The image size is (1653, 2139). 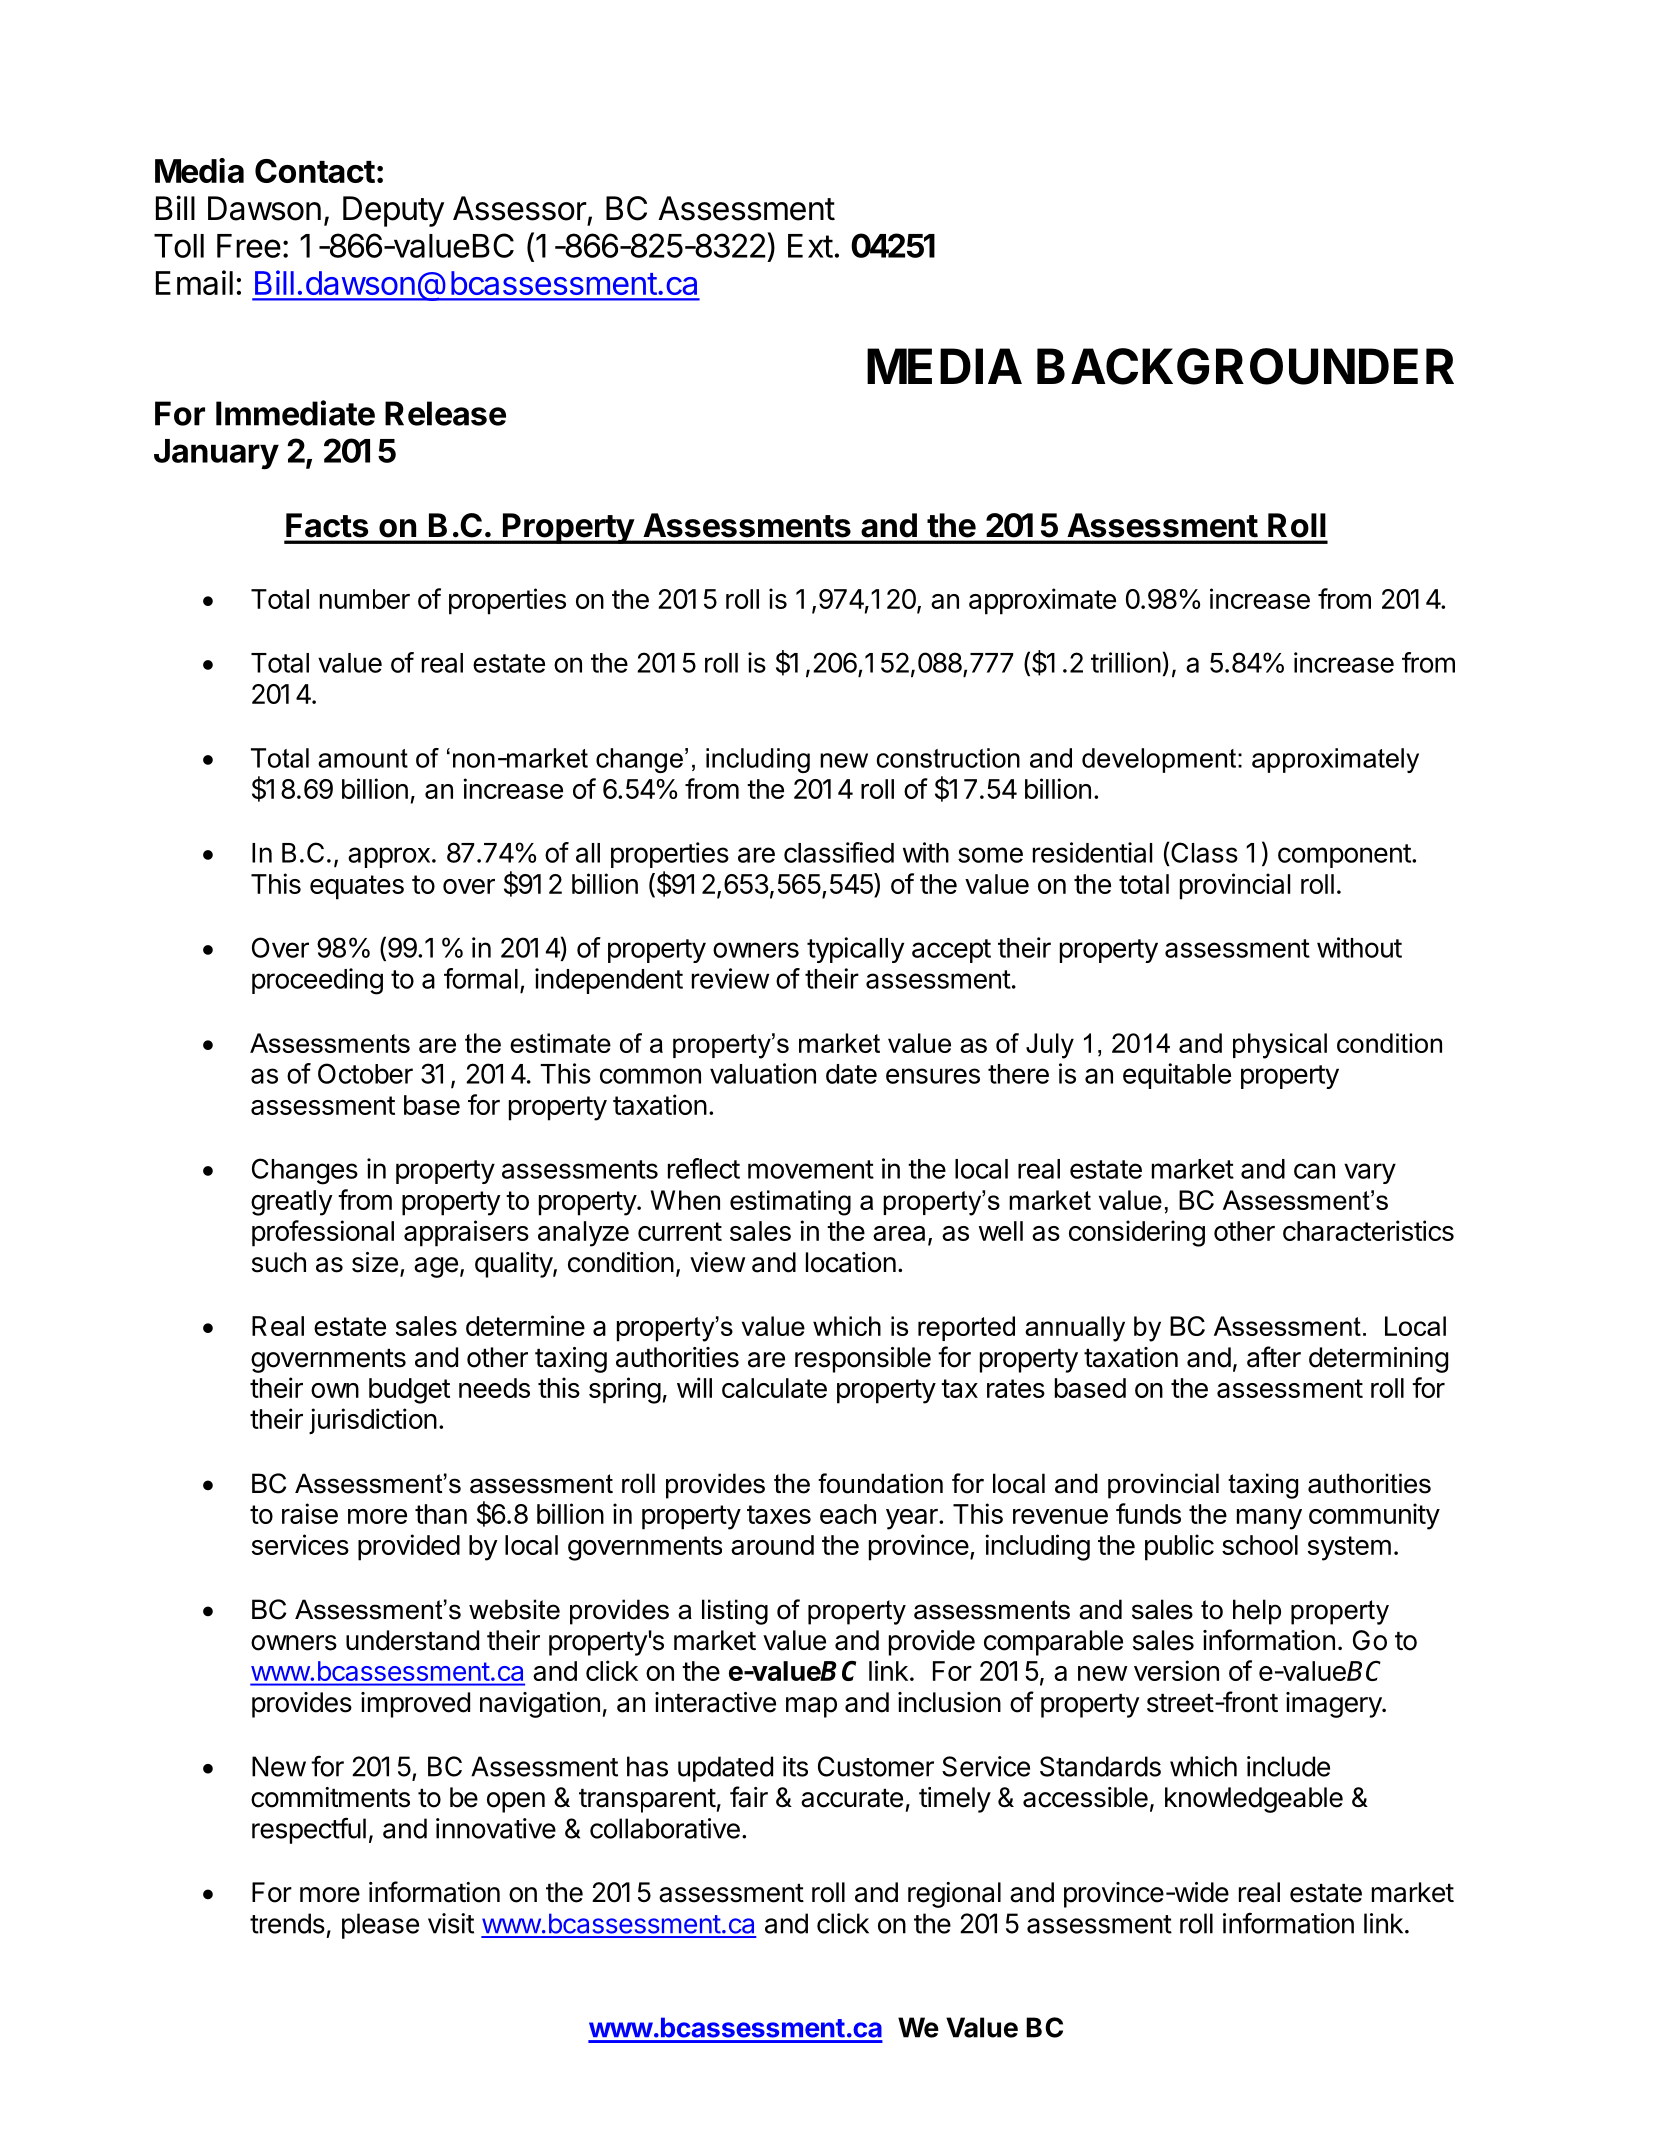 What do you see at coordinates (1126, 662) in the screenshot?
I see `trillion` at bounding box center [1126, 662].
